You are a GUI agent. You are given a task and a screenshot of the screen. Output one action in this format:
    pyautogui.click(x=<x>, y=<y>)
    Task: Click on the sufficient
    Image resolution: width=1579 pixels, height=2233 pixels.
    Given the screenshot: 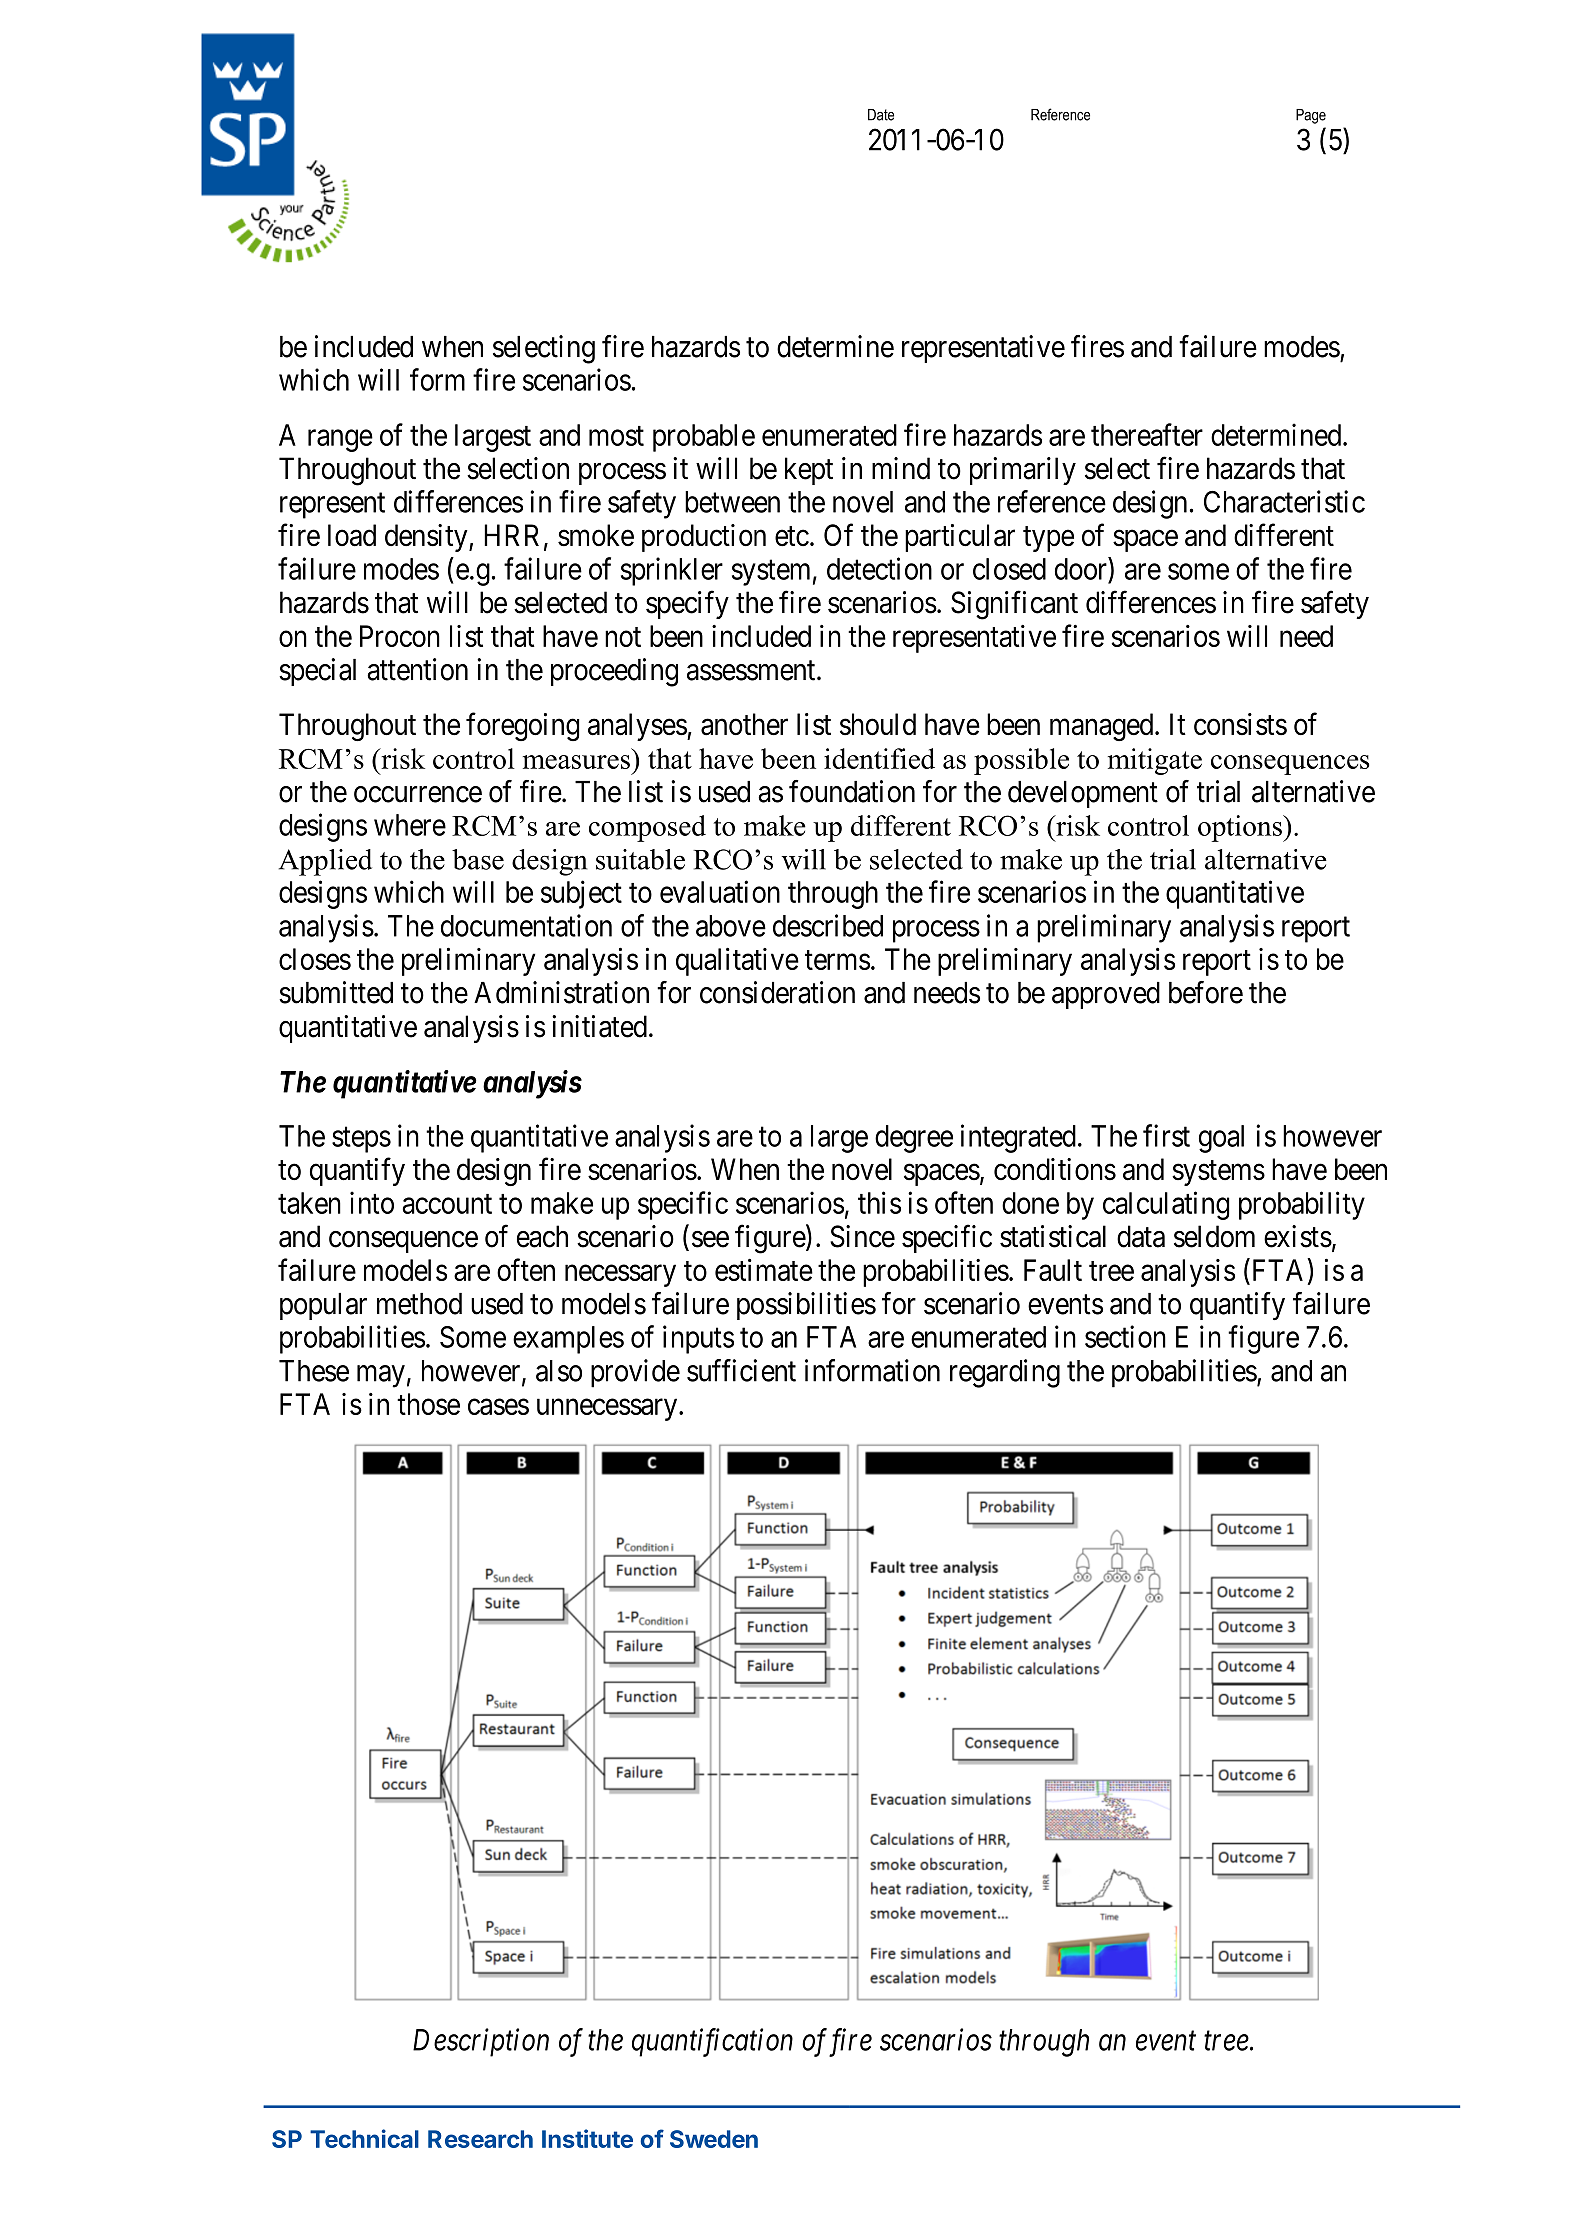 What is the action you would take?
    pyautogui.click(x=741, y=1370)
